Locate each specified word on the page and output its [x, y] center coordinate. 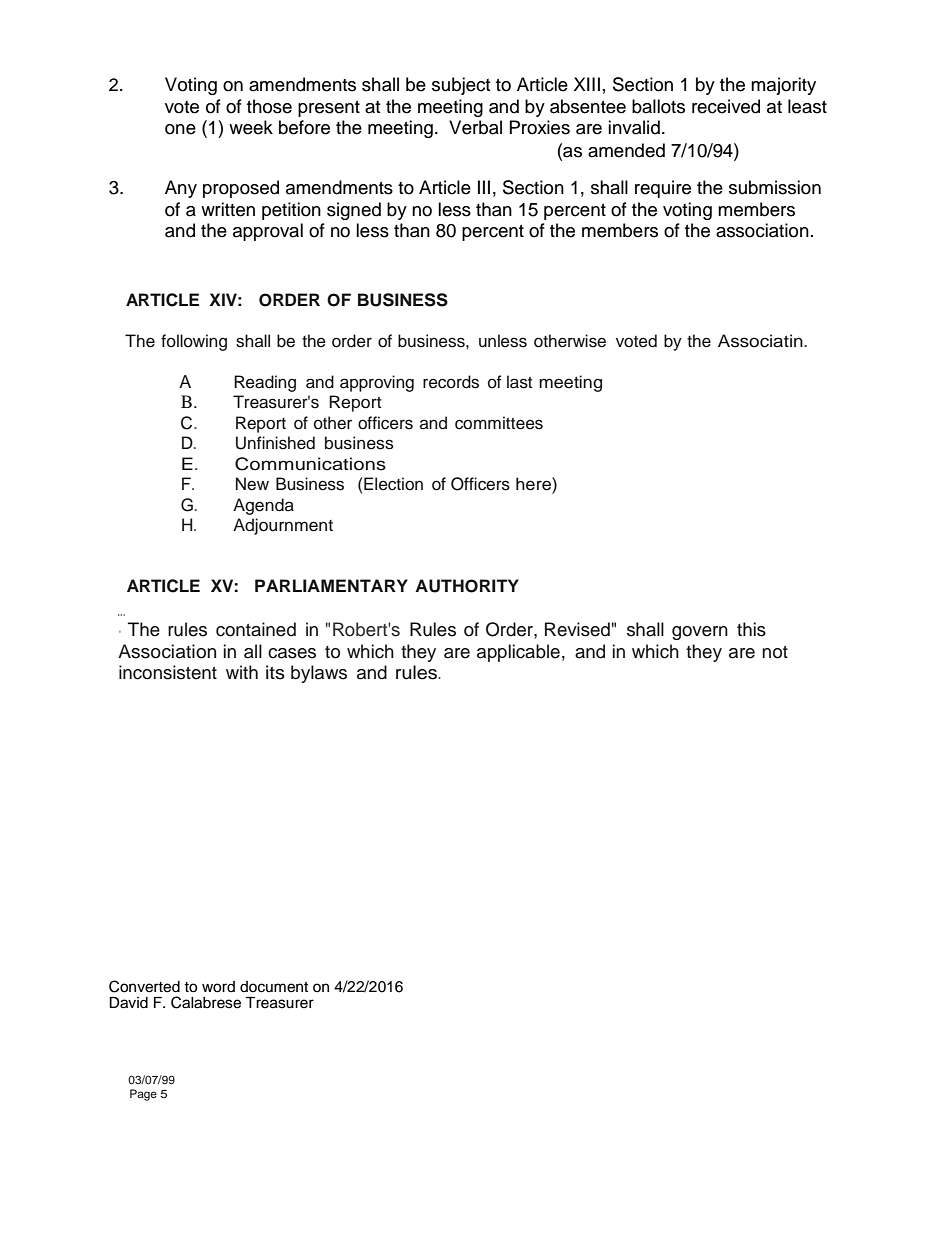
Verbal [475, 127]
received [726, 106]
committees [499, 423]
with [242, 672]
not [775, 652]
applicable [518, 653]
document [274, 987]
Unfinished [275, 443]
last [519, 382]
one [180, 129]
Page [143, 1095]
